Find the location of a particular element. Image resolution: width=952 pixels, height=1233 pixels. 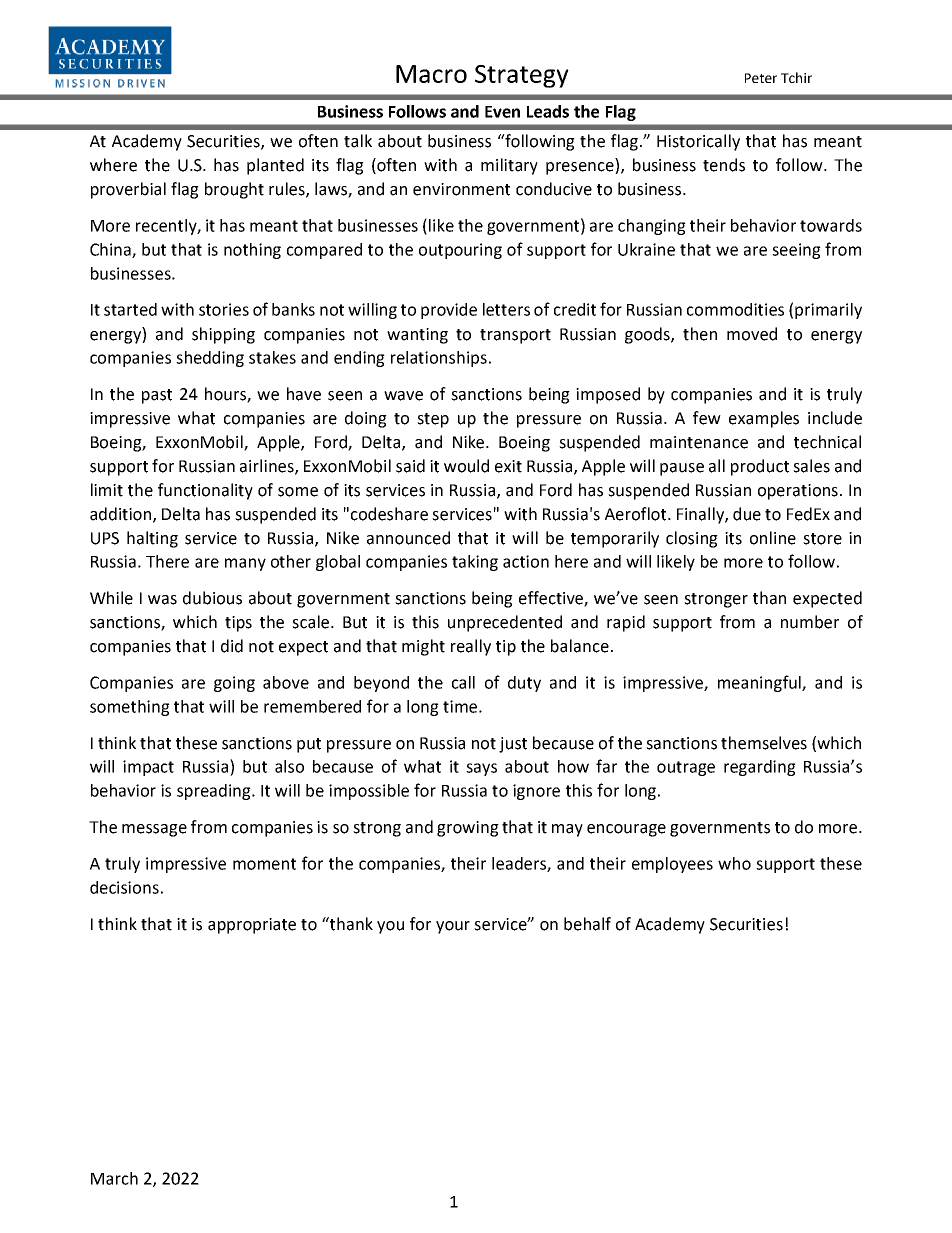

behalf is located at coordinates (587, 924).
